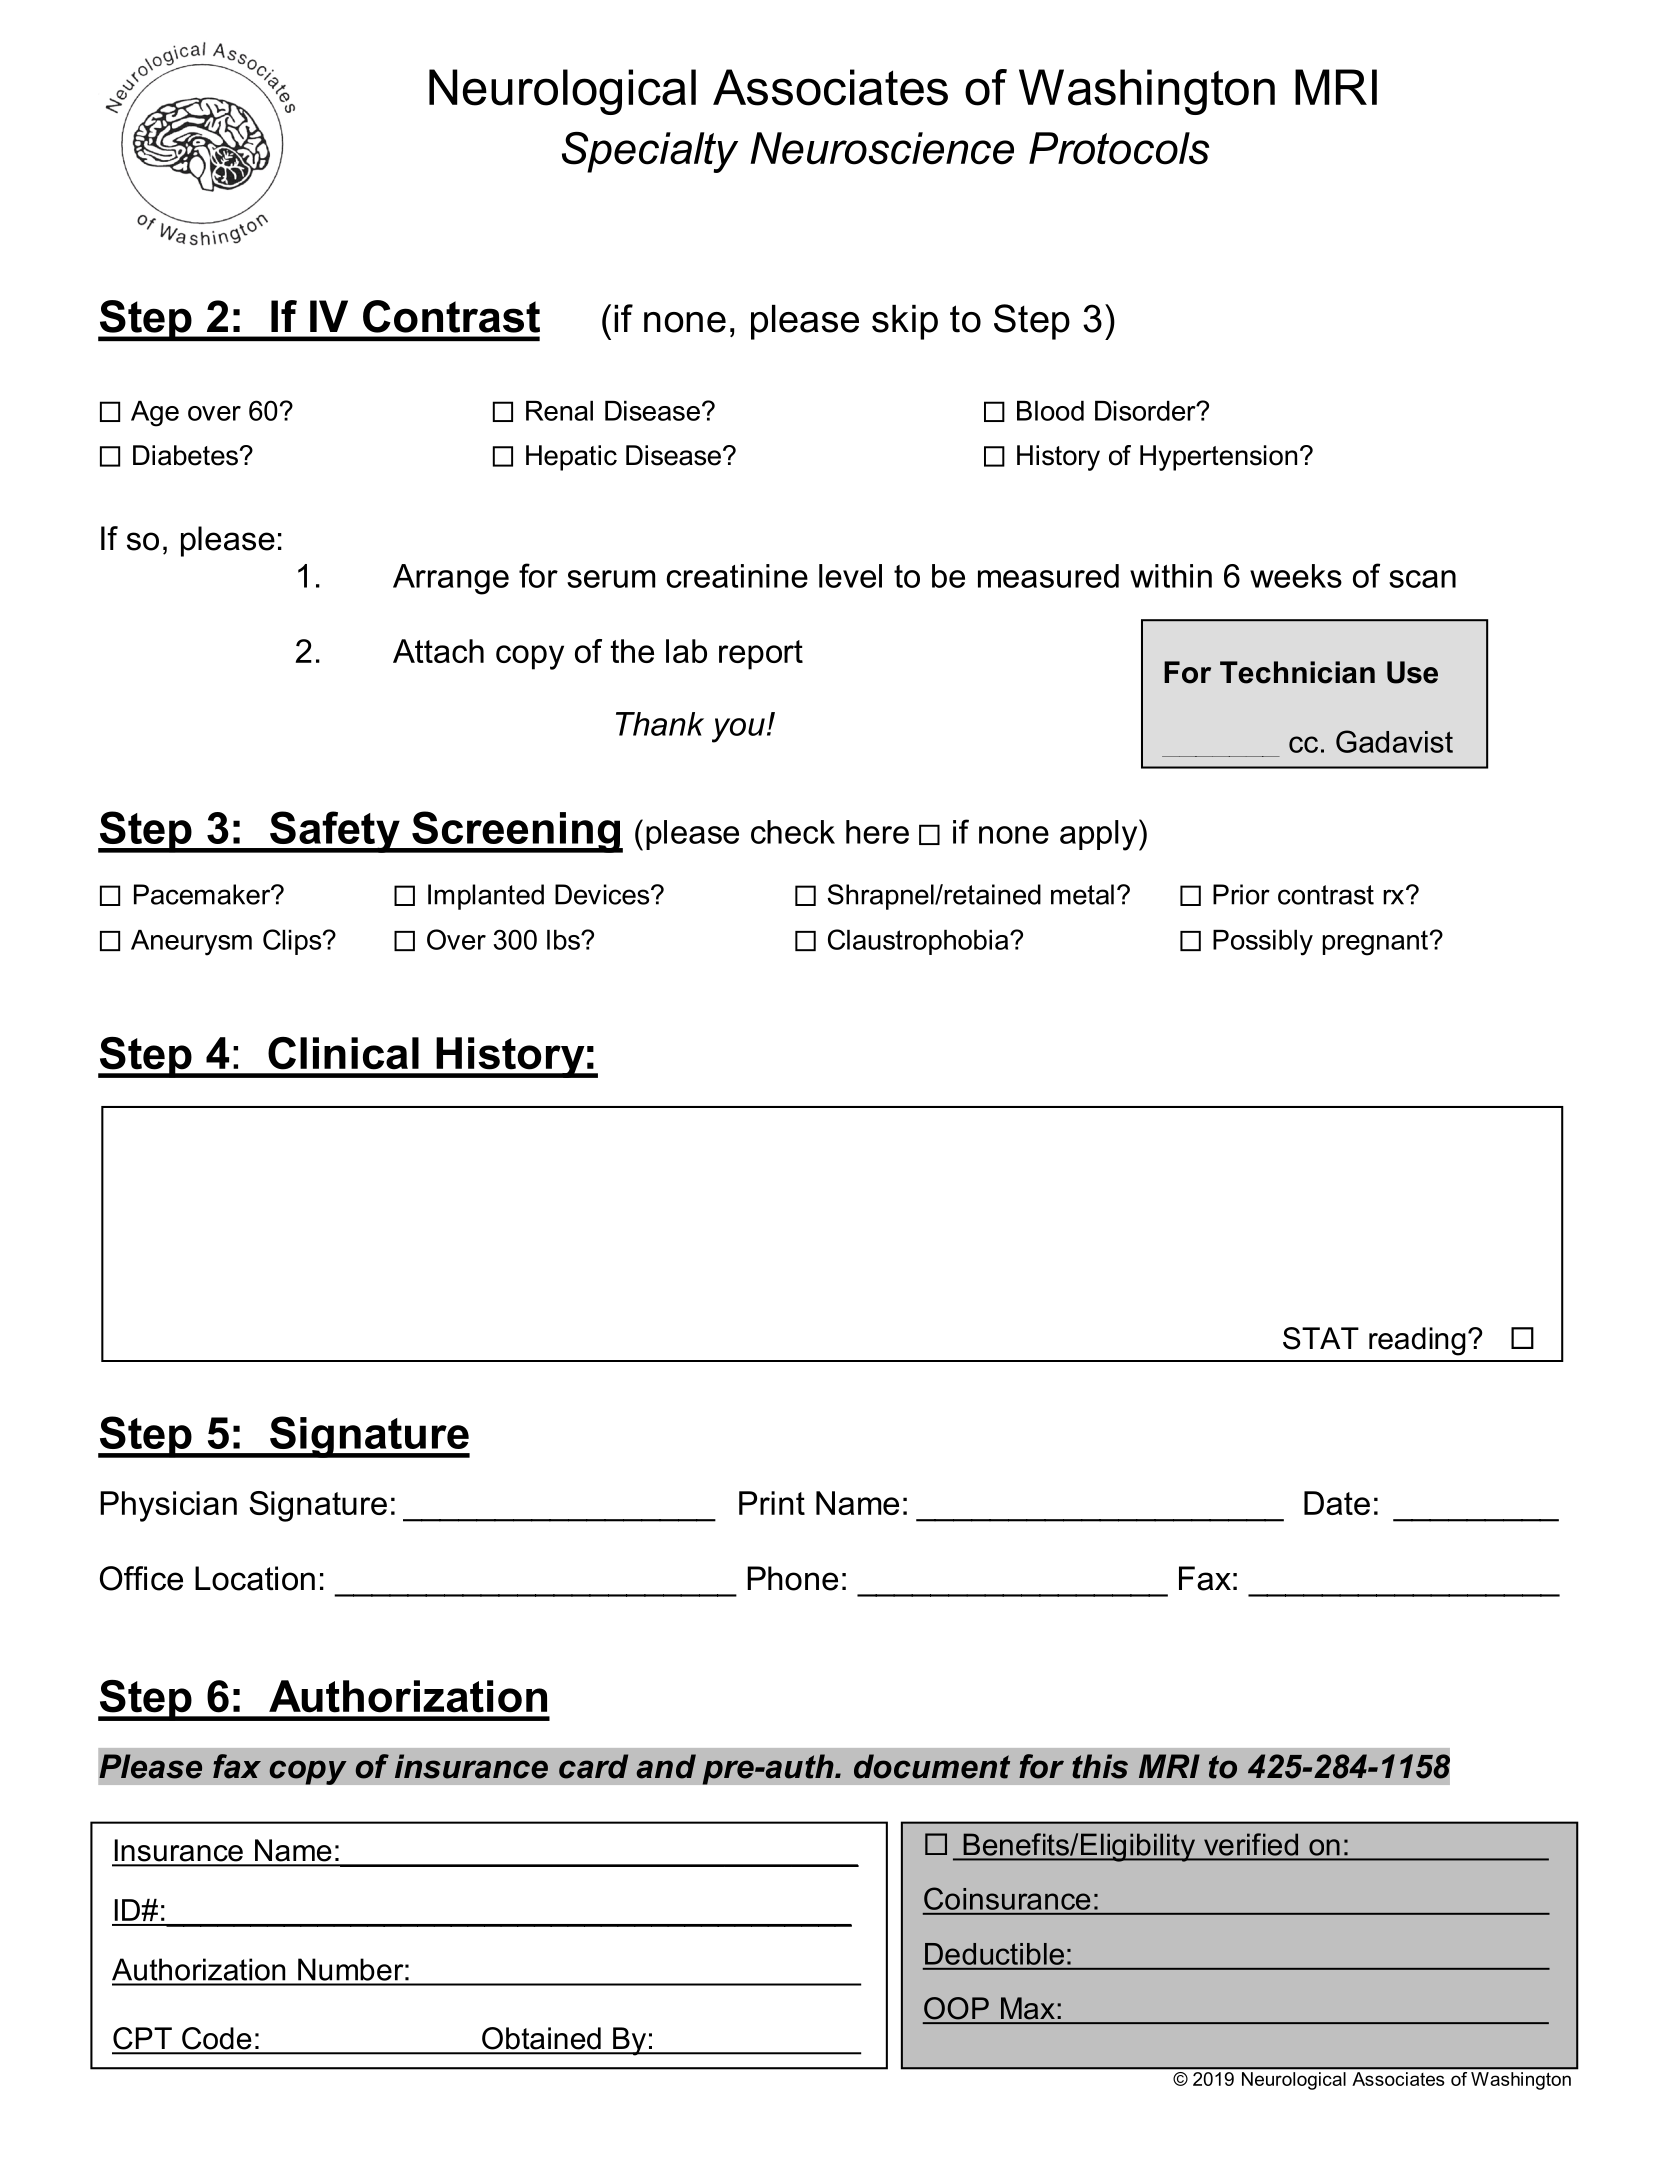 This screenshot has width=1670, height=2161. Describe the element at coordinates (1337, 1503) in the screenshot. I see `Date` at that location.
